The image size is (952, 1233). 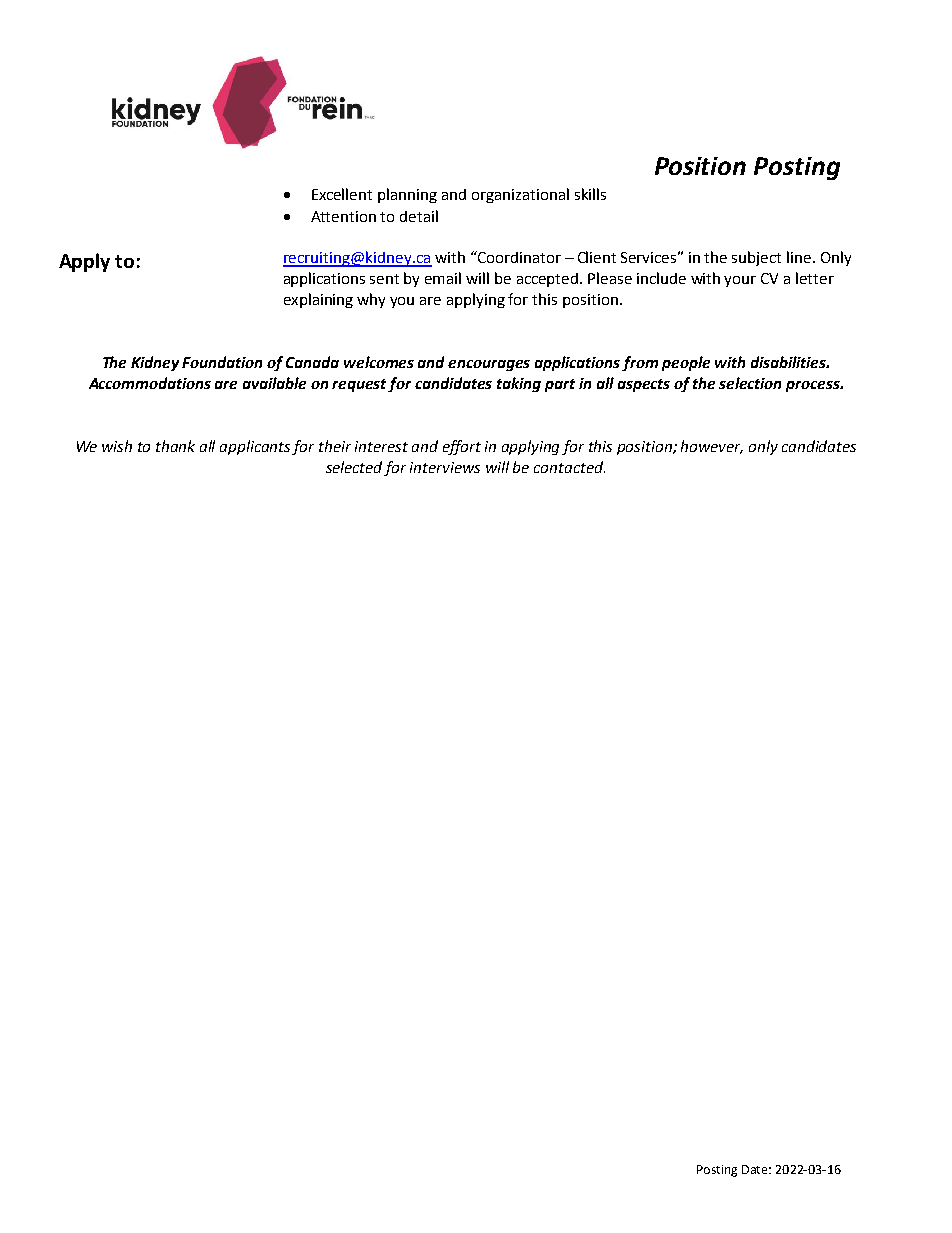 I want to click on people, so click(x=686, y=363).
